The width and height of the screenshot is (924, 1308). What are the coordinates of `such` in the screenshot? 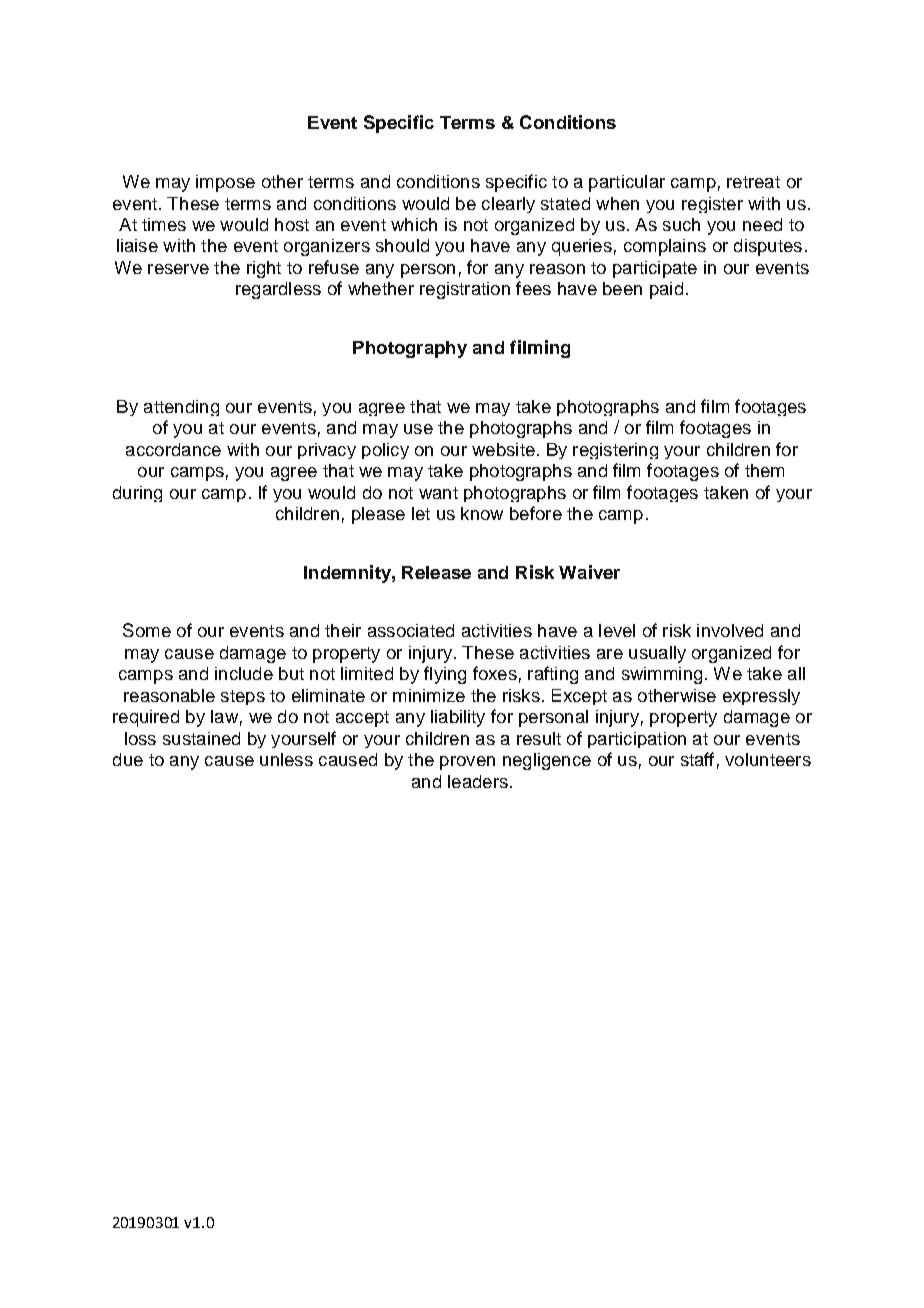 It's located at (681, 224).
